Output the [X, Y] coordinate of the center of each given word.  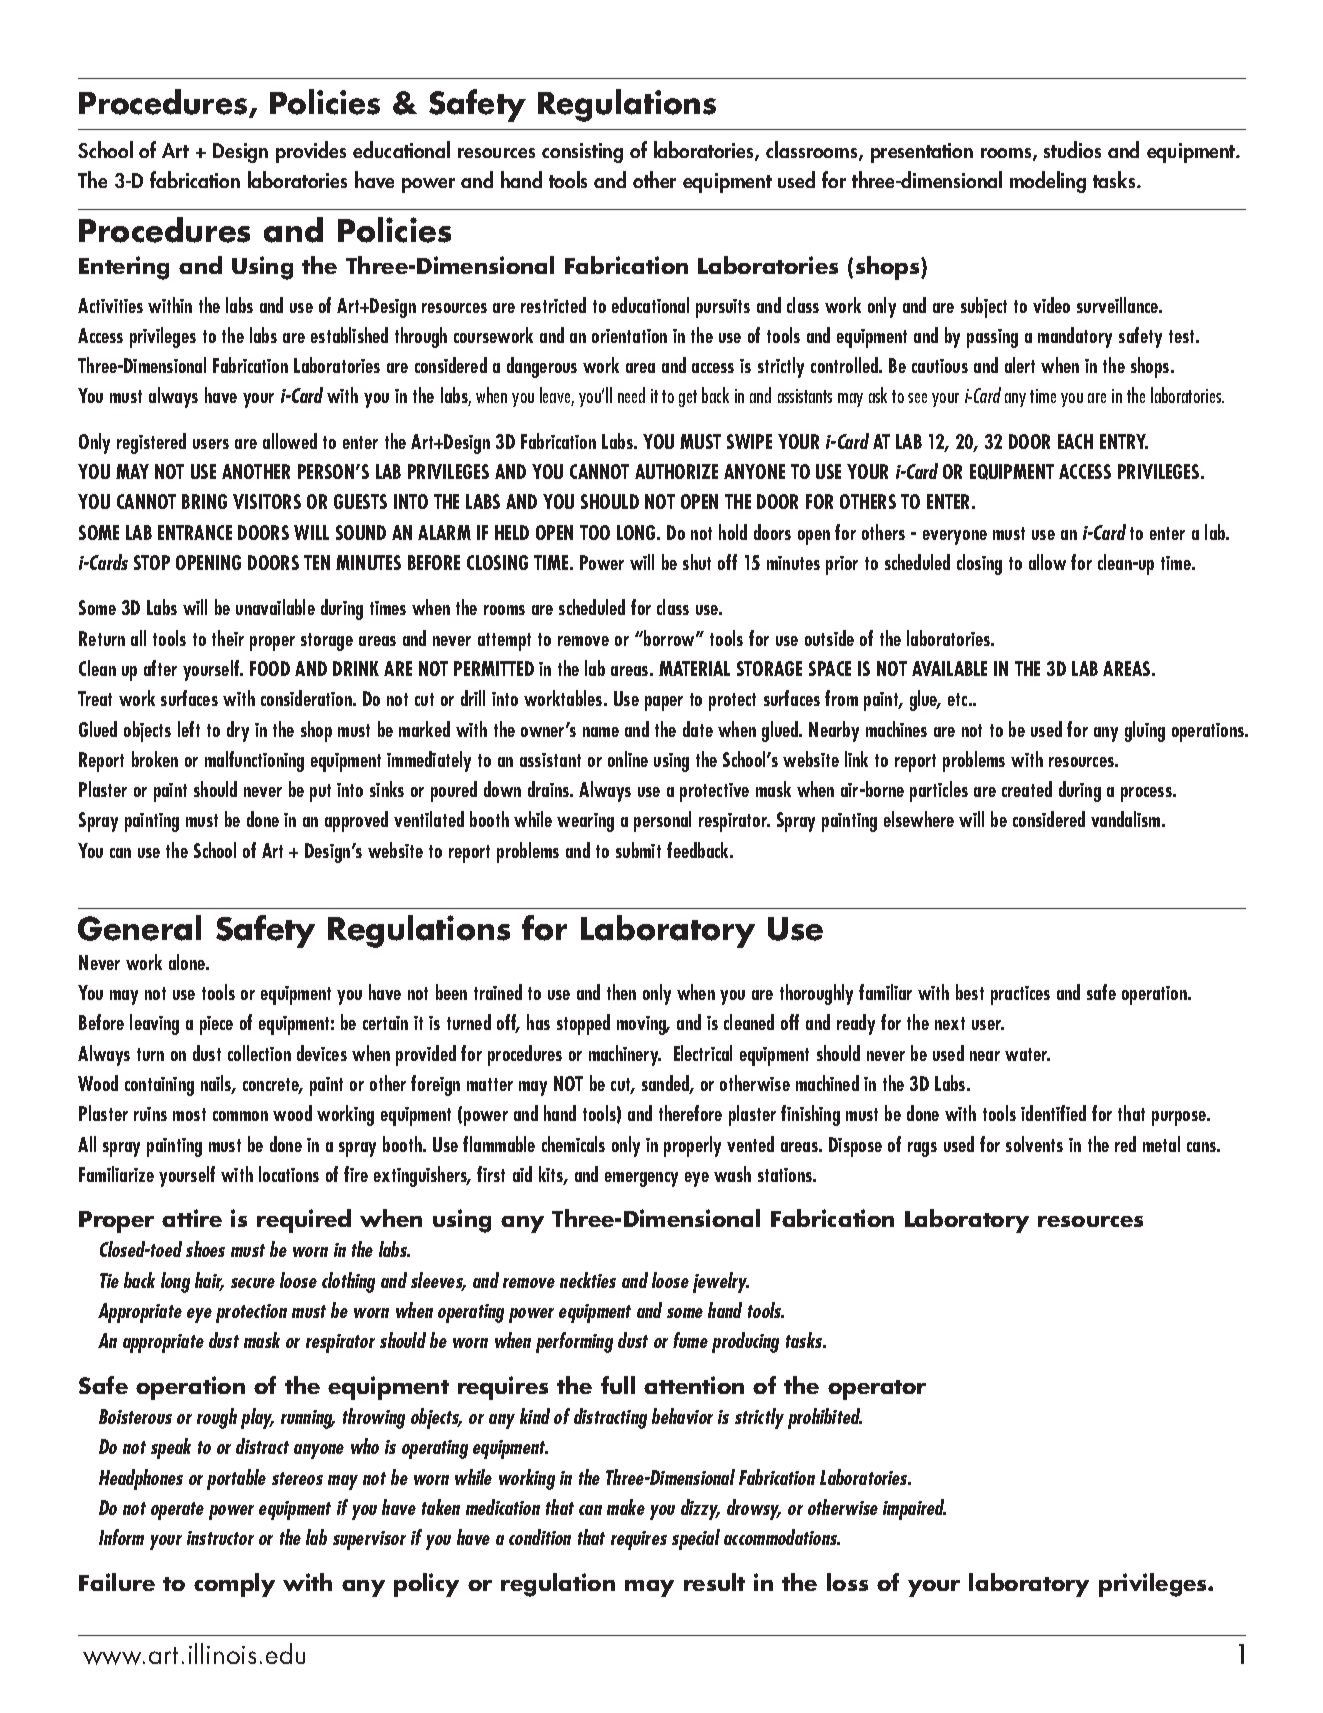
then [621, 992]
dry [238, 731]
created [1027, 789]
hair [209, 1281]
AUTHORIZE [676, 471]
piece [216, 1025]
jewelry [721, 1282]
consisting [582, 153]
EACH [1075, 441]
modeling [1048, 182]
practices [1020, 995]
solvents [1034, 1144]
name [601, 732]
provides [311, 152]
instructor [220, 1538]
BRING [204, 501]
